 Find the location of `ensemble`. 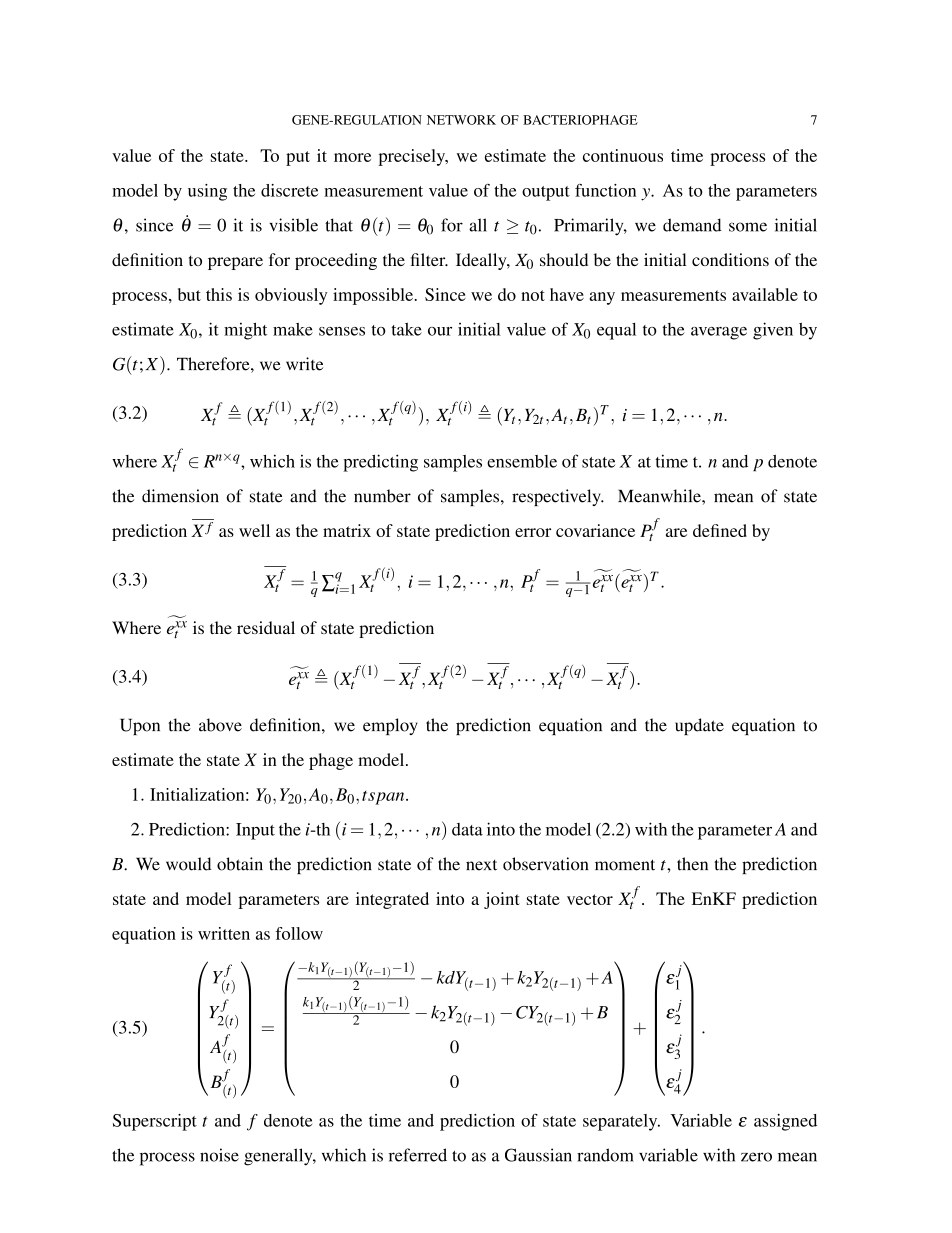

ensemble is located at coordinates (522, 461).
